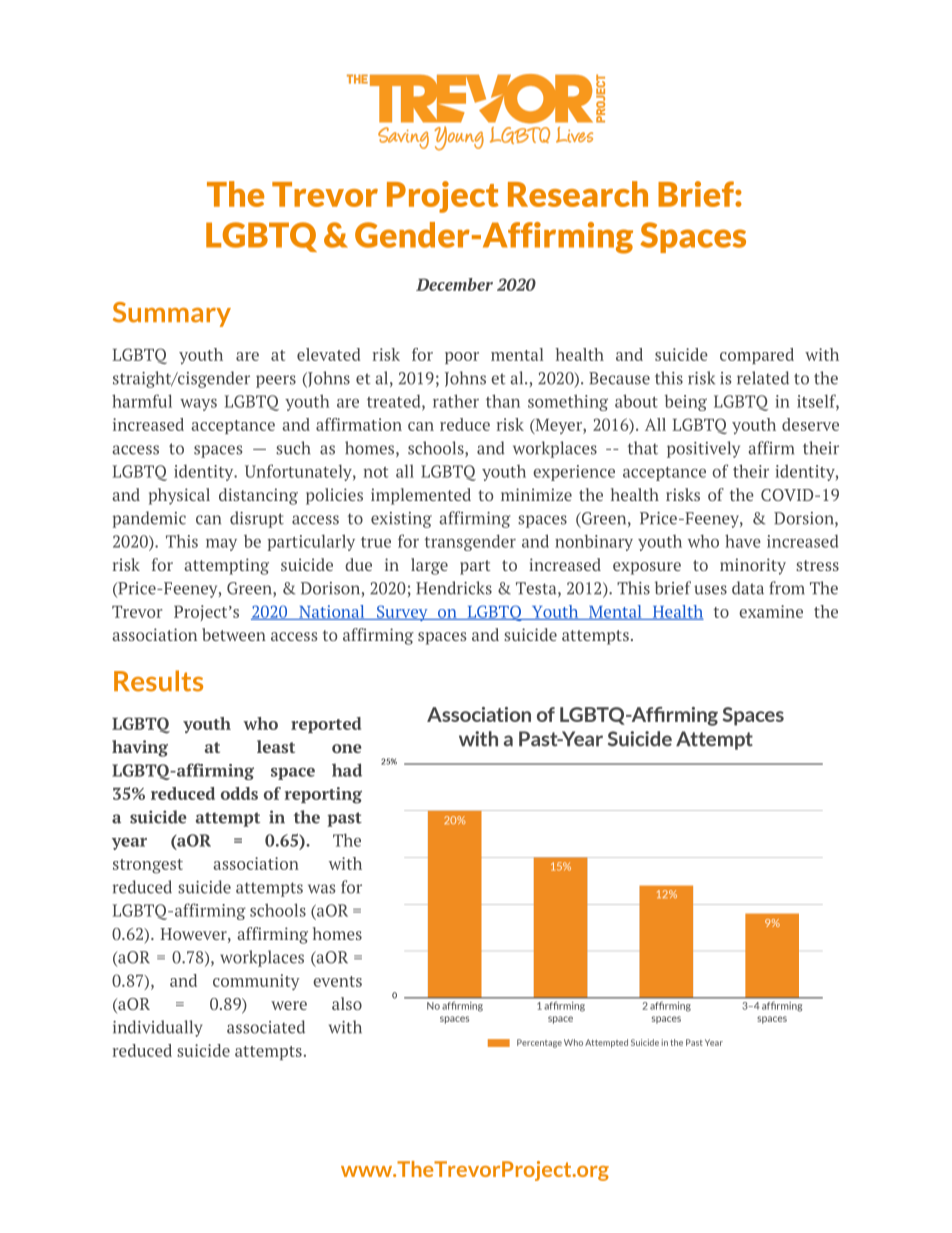  What do you see at coordinates (172, 314) in the screenshot?
I see `Summary` at bounding box center [172, 314].
